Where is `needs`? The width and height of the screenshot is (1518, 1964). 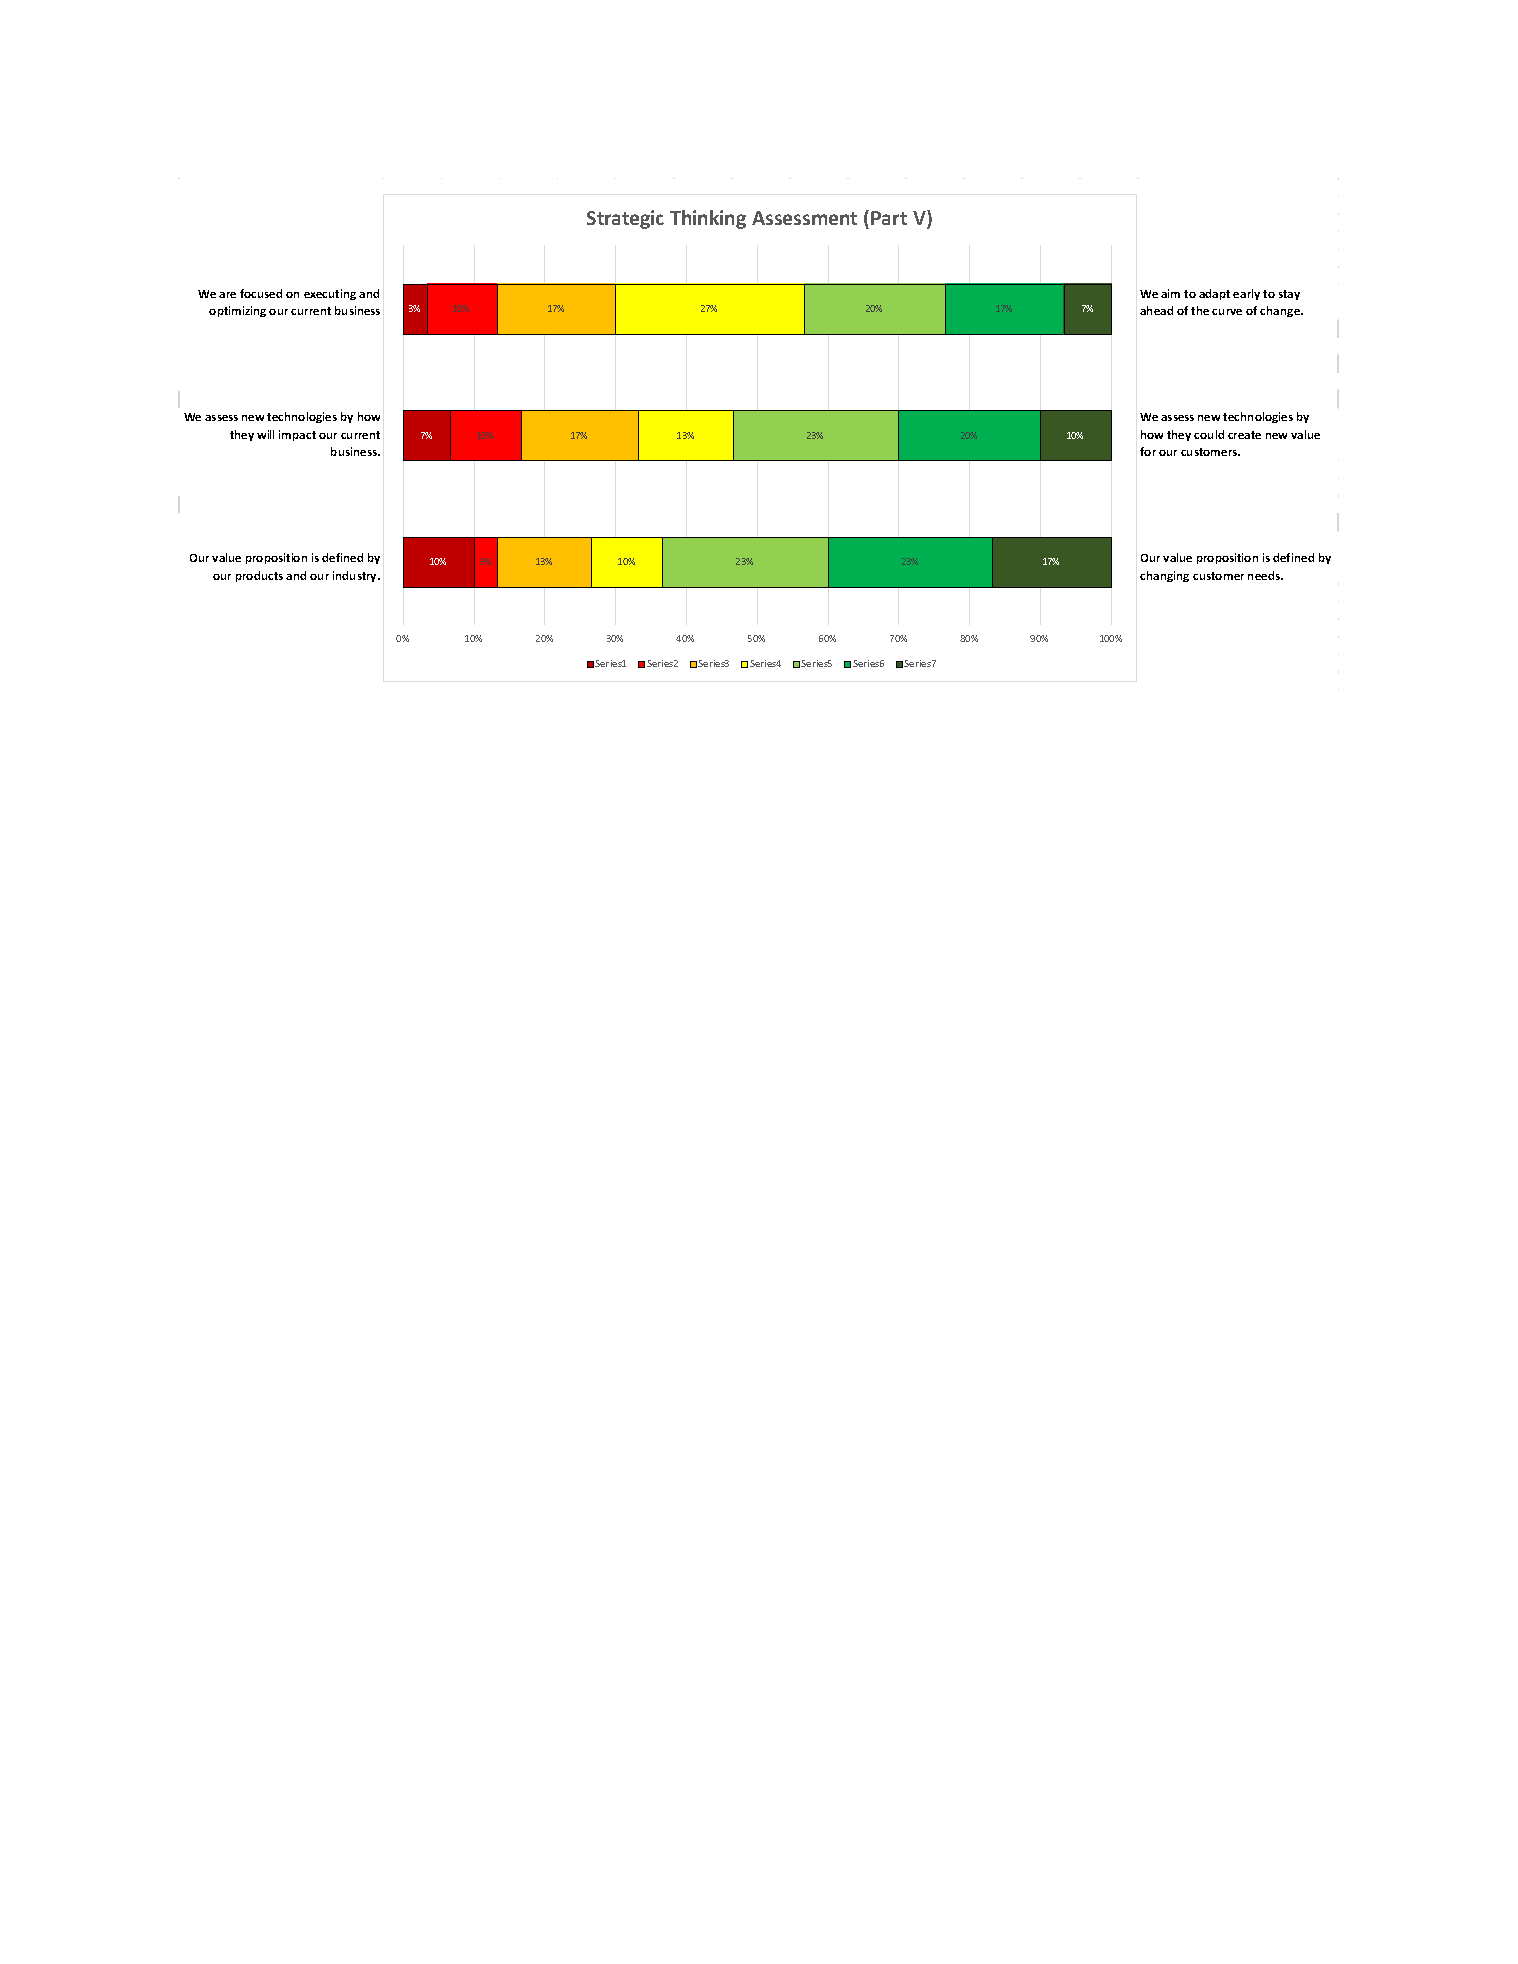 needs is located at coordinates (1265, 575).
